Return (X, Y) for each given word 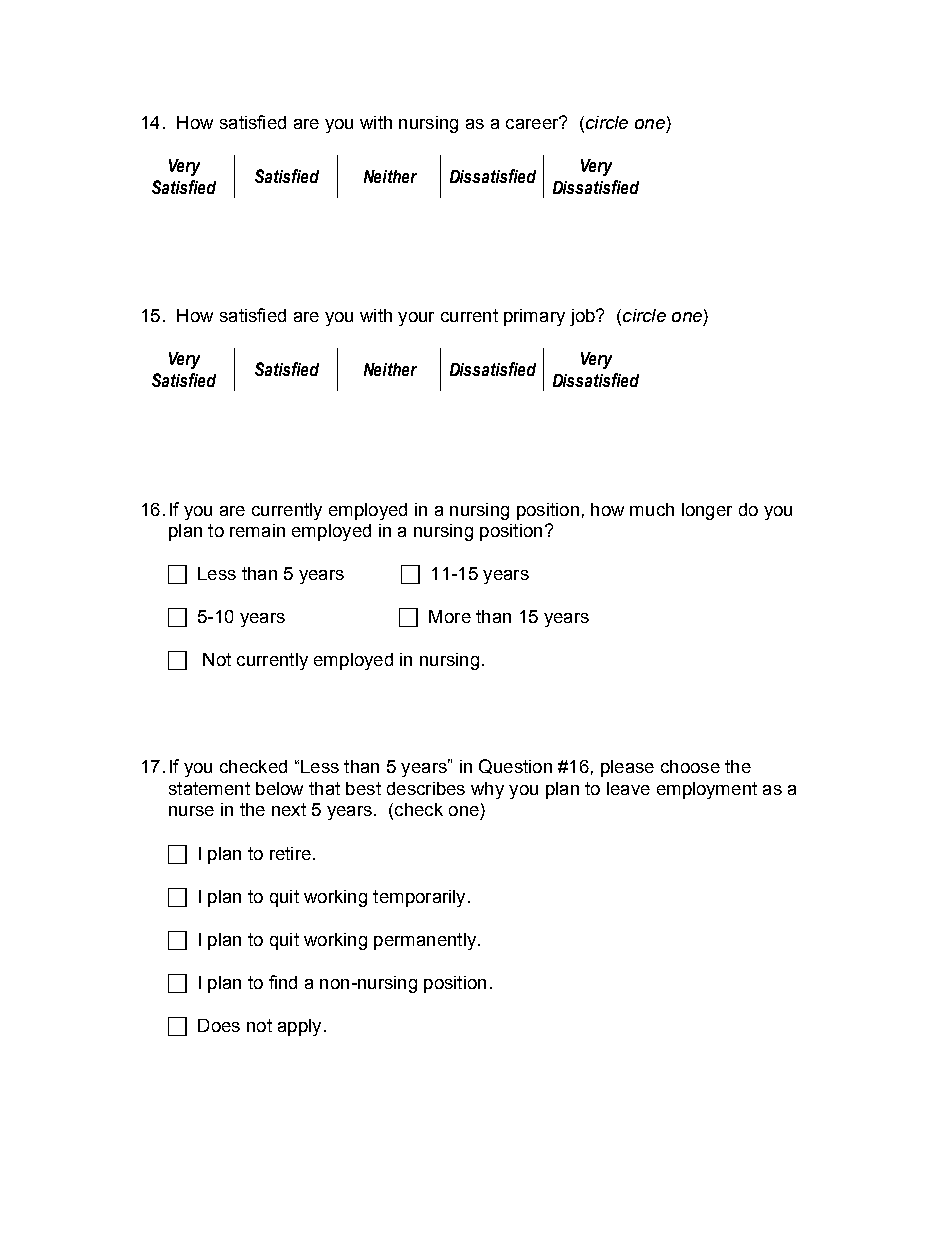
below (279, 788)
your (416, 319)
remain (257, 530)
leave (628, 788)
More (450, 616)
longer (707, 511)
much (652, 509)
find (283, 982)
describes (426, 788)
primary (534, 317)
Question (515, 766)
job (583, 317)
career (533, 123)
